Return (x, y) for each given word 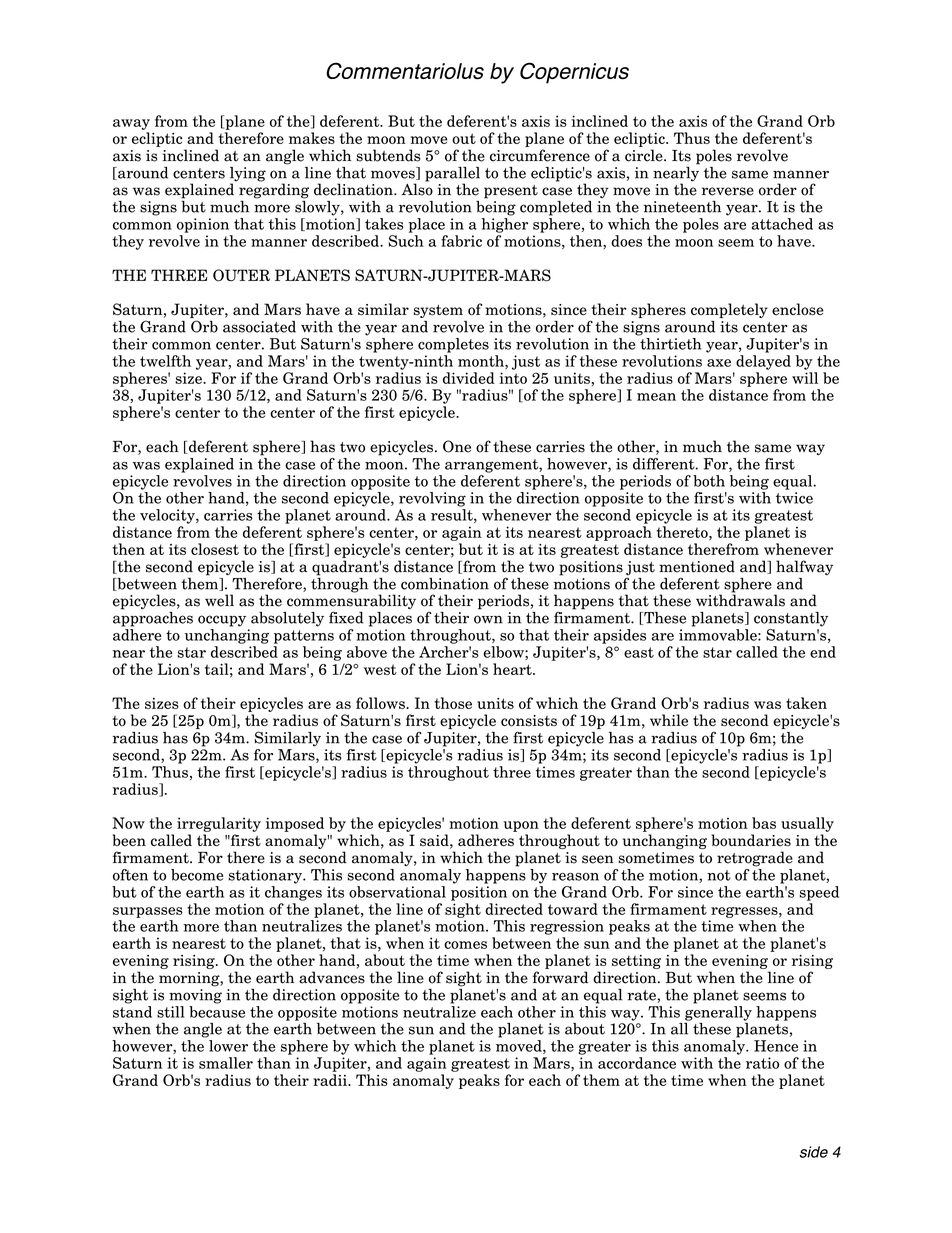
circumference (540, 155)
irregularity (219, 824)
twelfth (165, 361)
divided (469, 378)
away (131, 124)
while (669, 720)
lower (228, 1046)
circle (645, 155)
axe (719, 363)
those (453, 703)
